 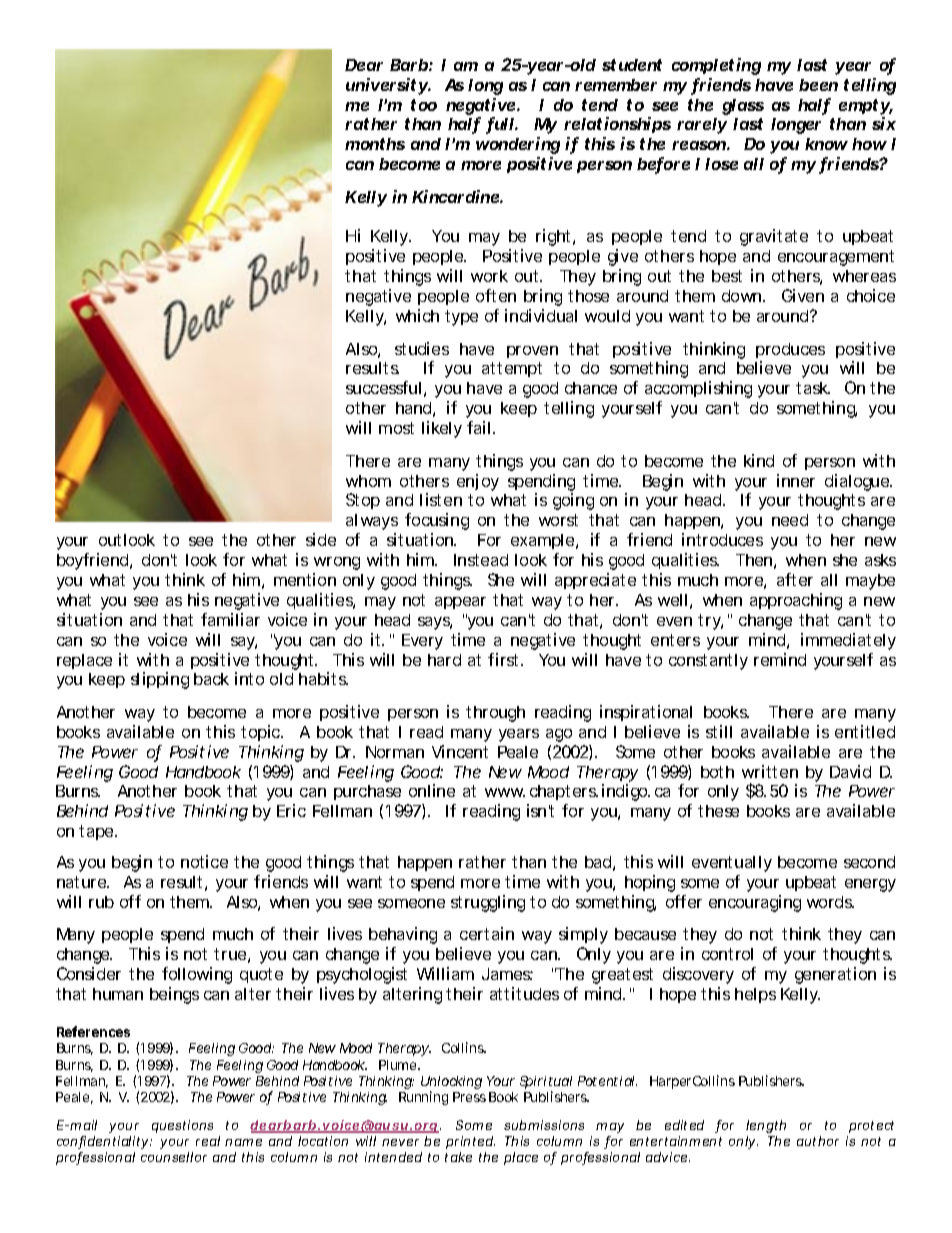 What do you see at coordinates (230, 619) in the page?
I see `familiar` at bounding box center [230, 619].
